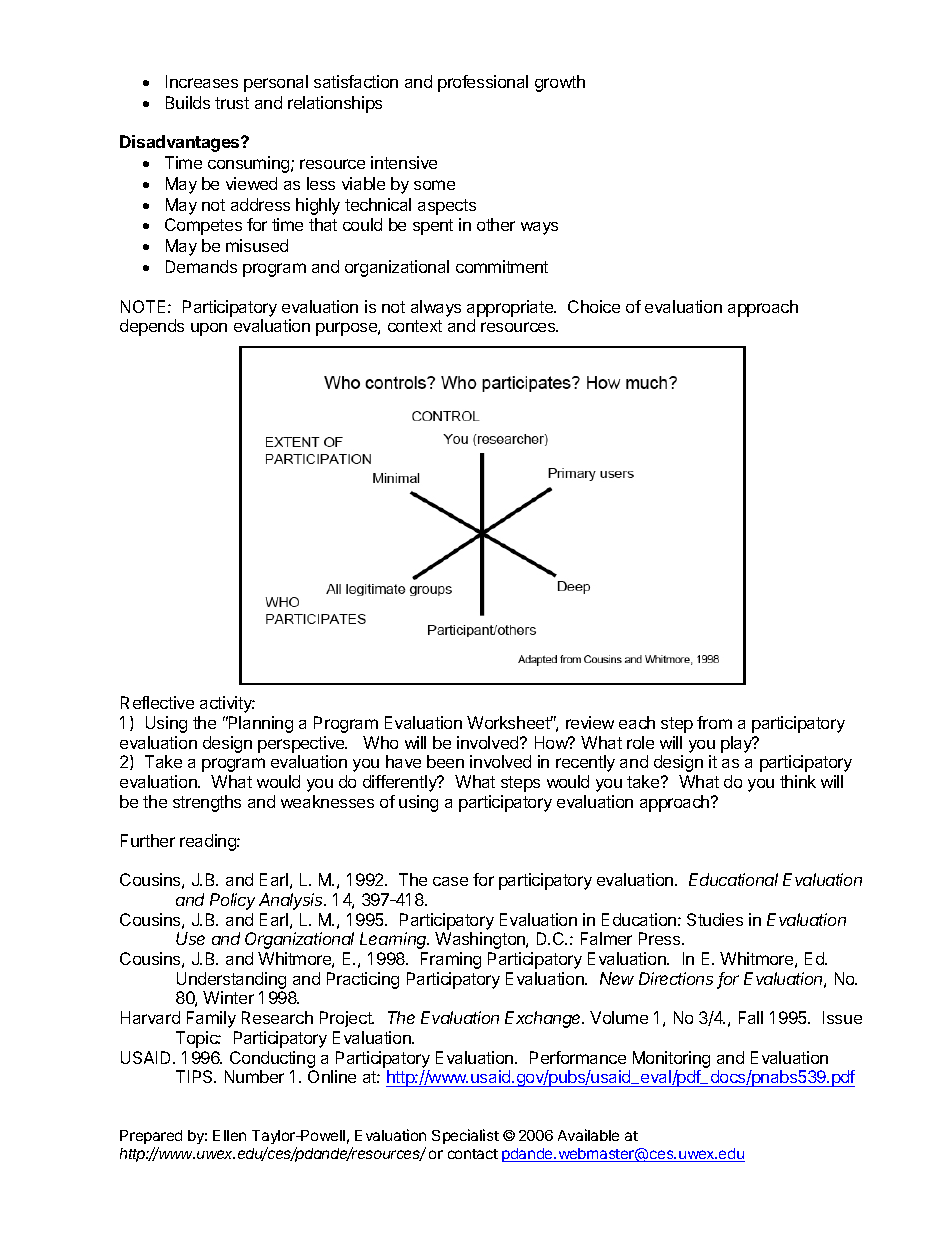  What do you see at coordinates (209, 329) in the screenshot?
I see `upon` at bounding box center [209, 329].
